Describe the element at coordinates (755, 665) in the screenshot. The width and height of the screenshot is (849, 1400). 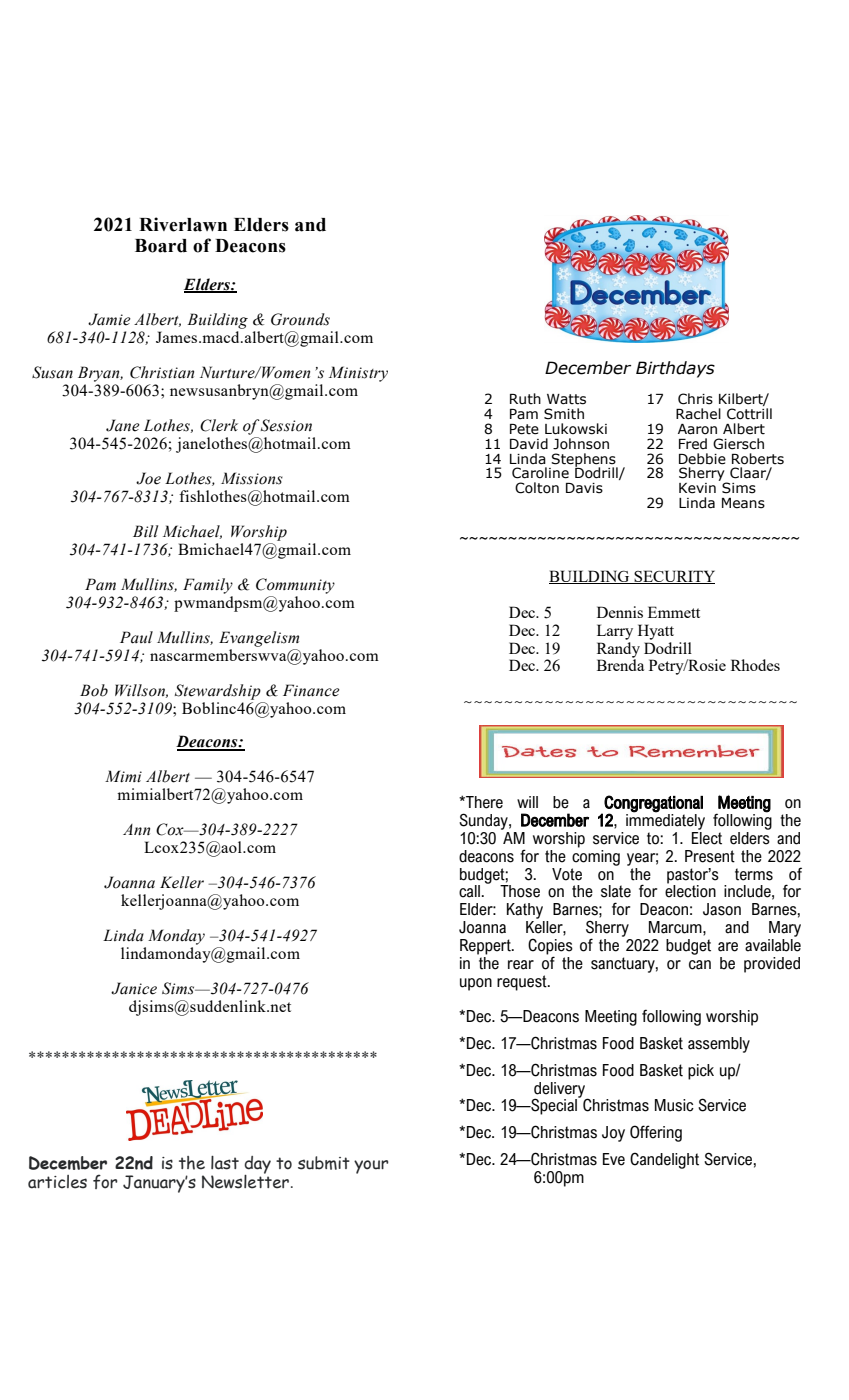
I see `Rhodes` at that location.
